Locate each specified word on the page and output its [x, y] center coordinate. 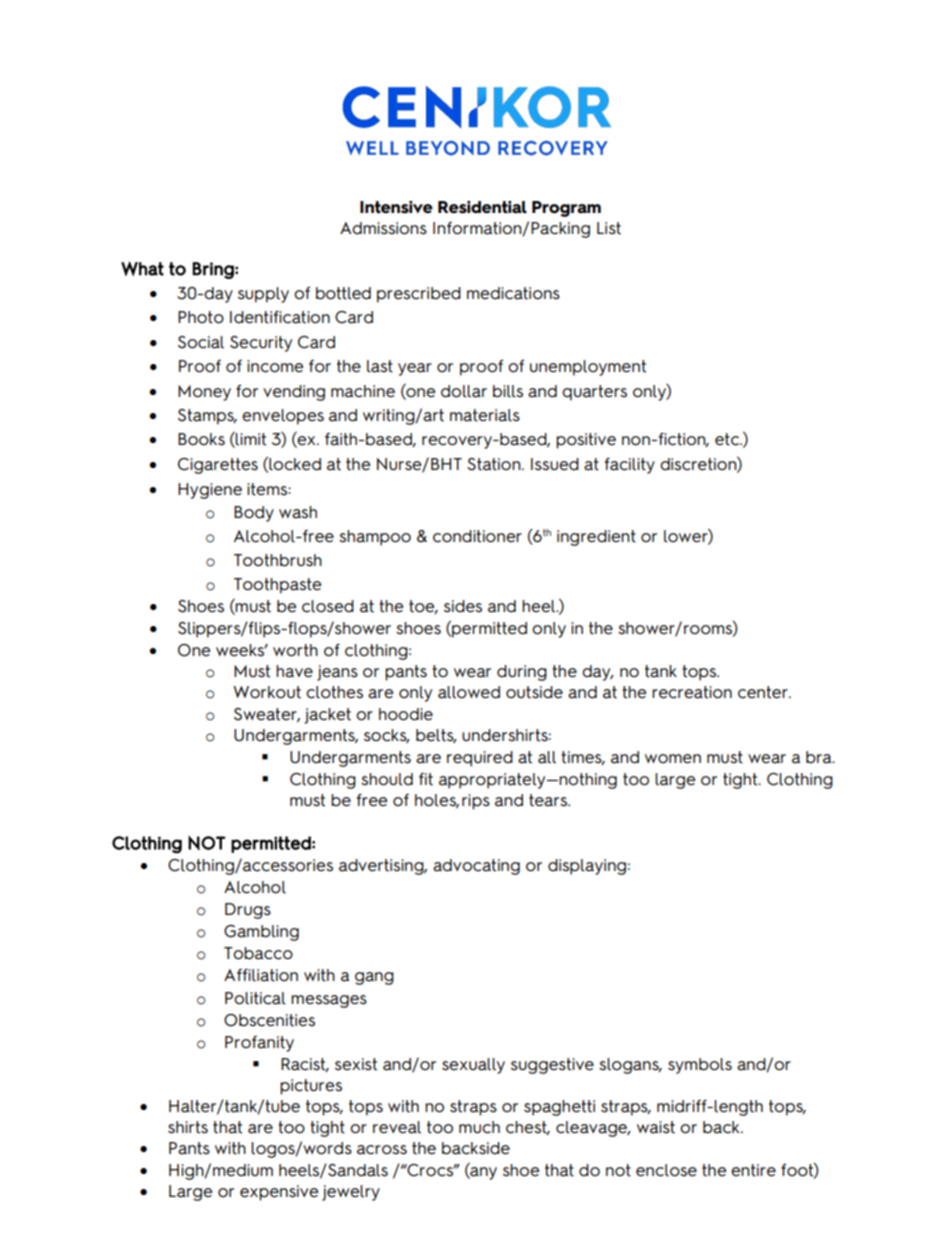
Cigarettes [218, 466]
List [609, 228]
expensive [279, 1193]
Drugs [248, 911]
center [764, 692]
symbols [700, 1066]
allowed [469, 692]
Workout [267, 692]
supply [263, 295]
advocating [476, 867]
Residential [482, 207]
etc [728, 439]
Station [495, 464]
